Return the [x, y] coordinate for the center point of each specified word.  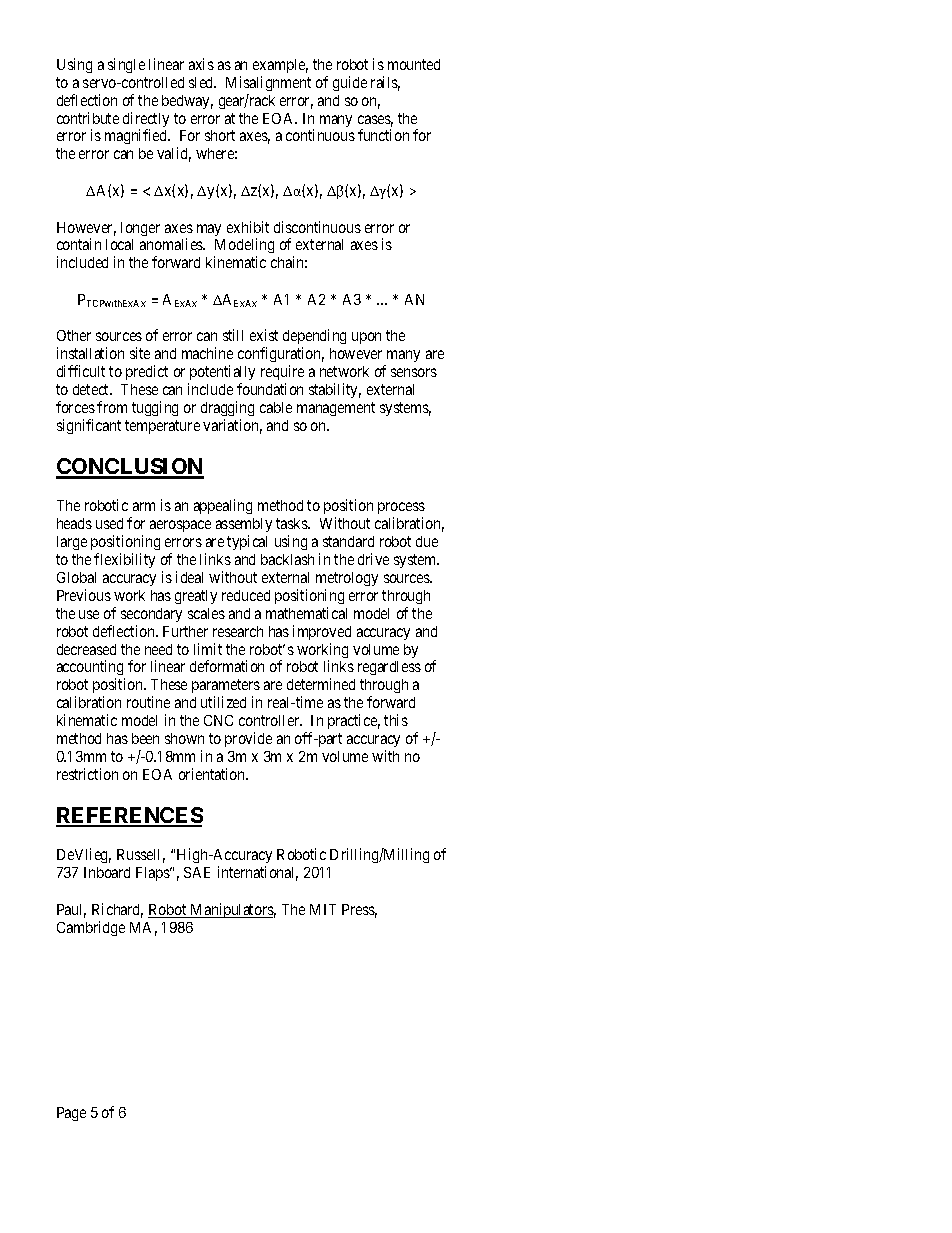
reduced [246, 595]
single [126, 65]
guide [350, 83]
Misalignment [268, 83]
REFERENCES [129, 816]
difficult [81, 371]
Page [71, 1114]
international [258, 873]
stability [335, 390]
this [396, 720]
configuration [281, 356]
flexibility [124, 560]
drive [373, 559]
